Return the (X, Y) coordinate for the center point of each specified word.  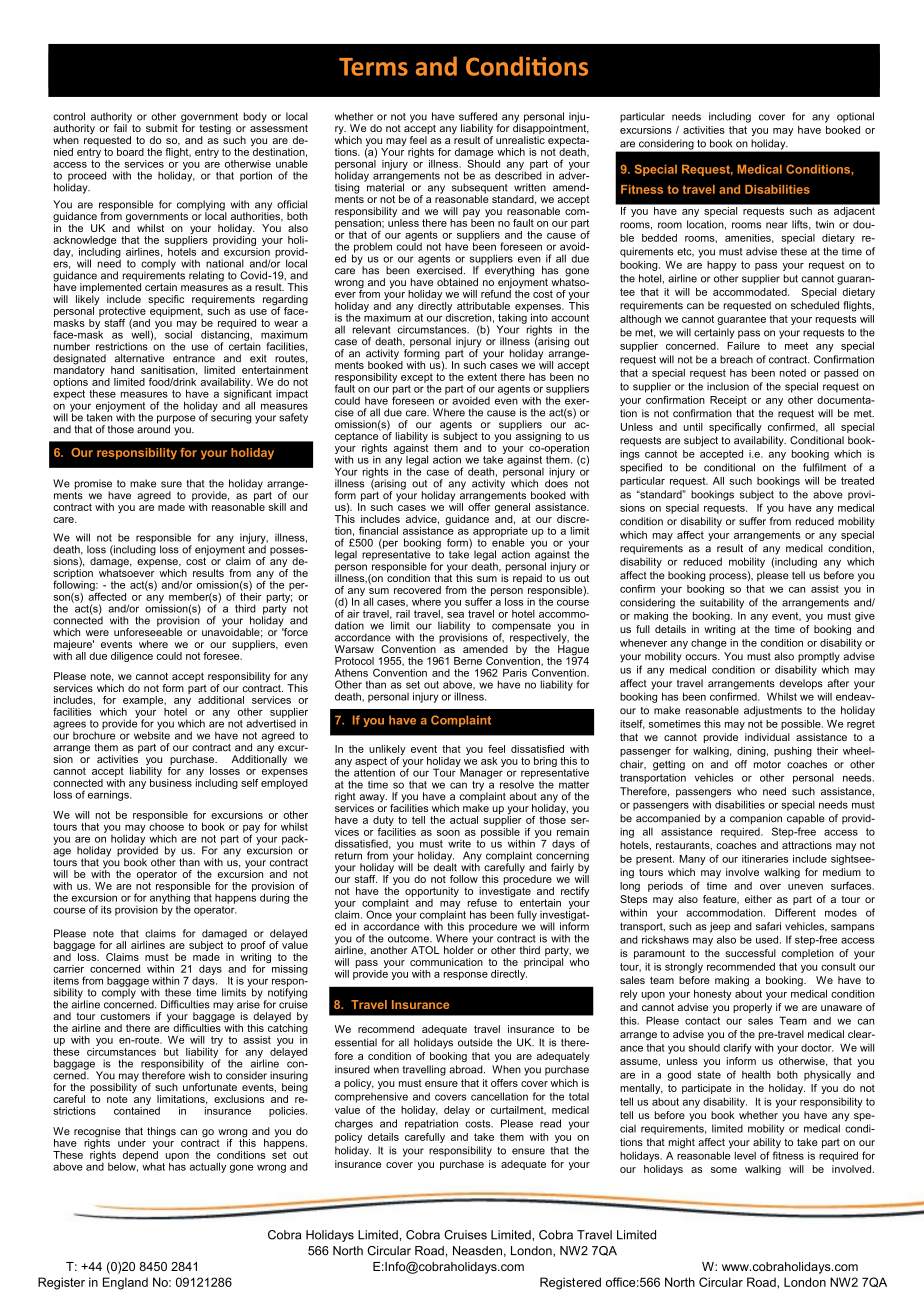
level (745, 1156)
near (777, 225)
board (130, 152)
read (550, 1123)
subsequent (480, 189)
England (125, 1283)
